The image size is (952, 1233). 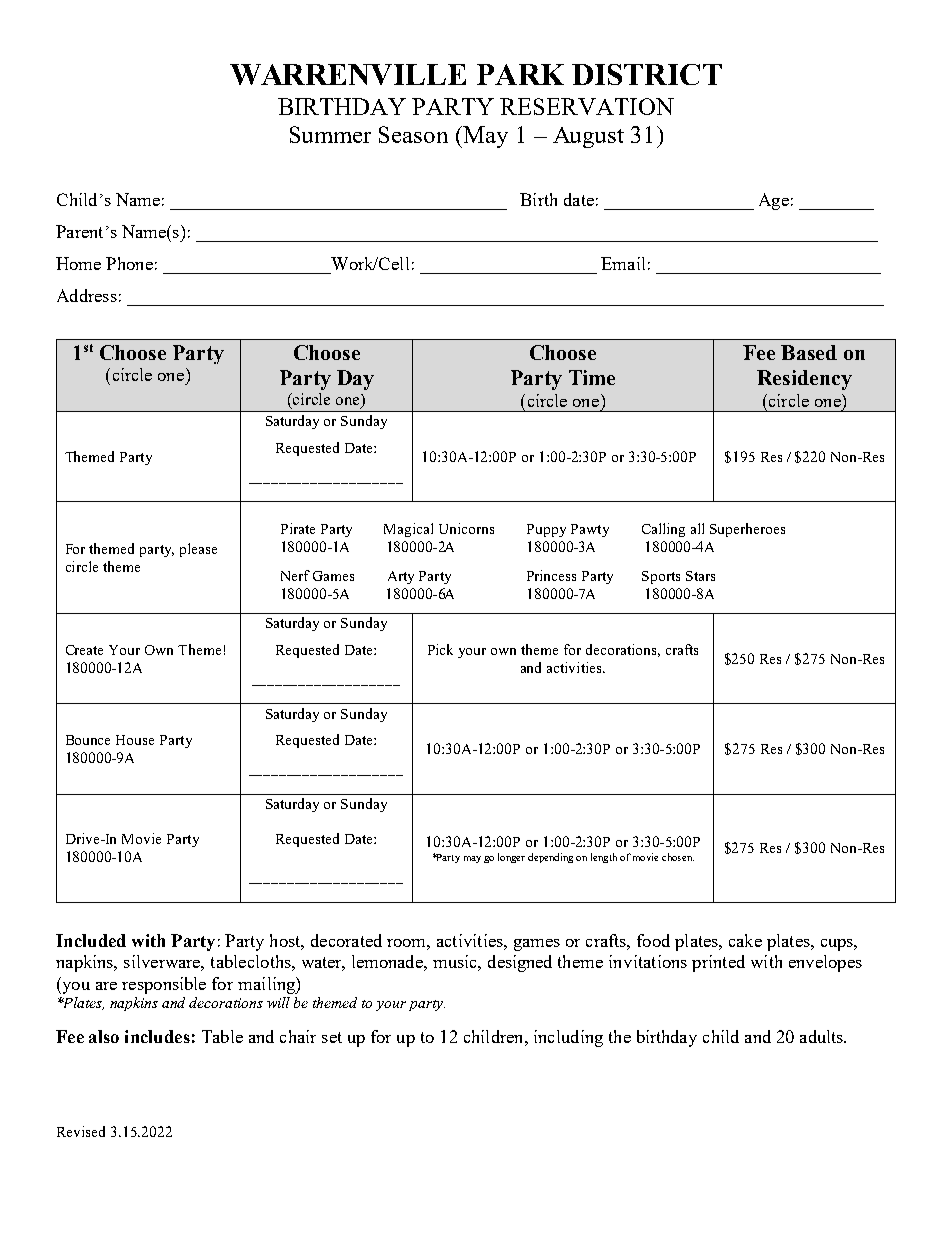 I want to click on Season, so click(x=413, y=134).
